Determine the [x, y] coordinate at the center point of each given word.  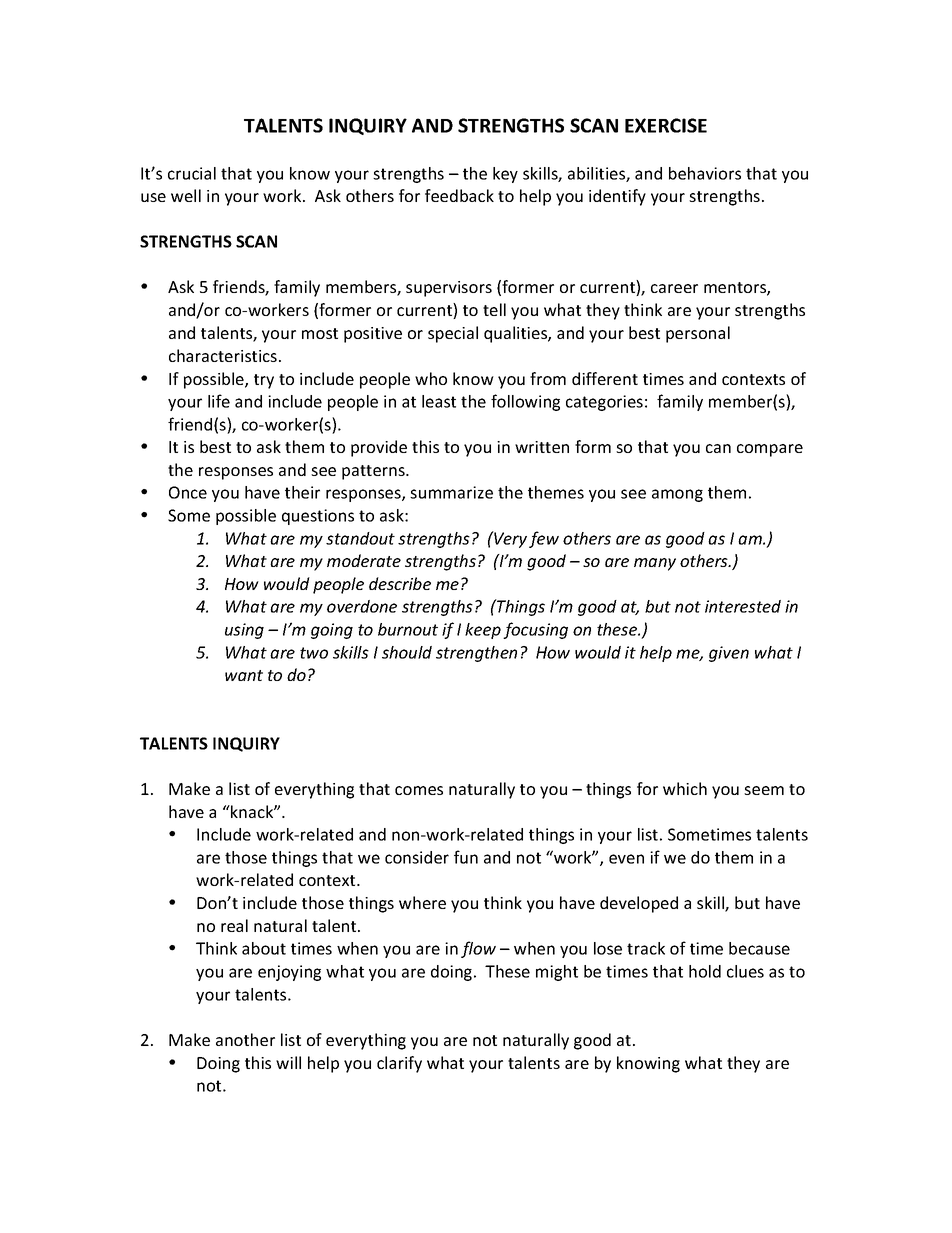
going [332, 631]
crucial [192, 173]
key [505, 175]
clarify [399, 1064]
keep [483, 631]
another [245, 1039]
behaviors [705, 173]
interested [743, 606]
